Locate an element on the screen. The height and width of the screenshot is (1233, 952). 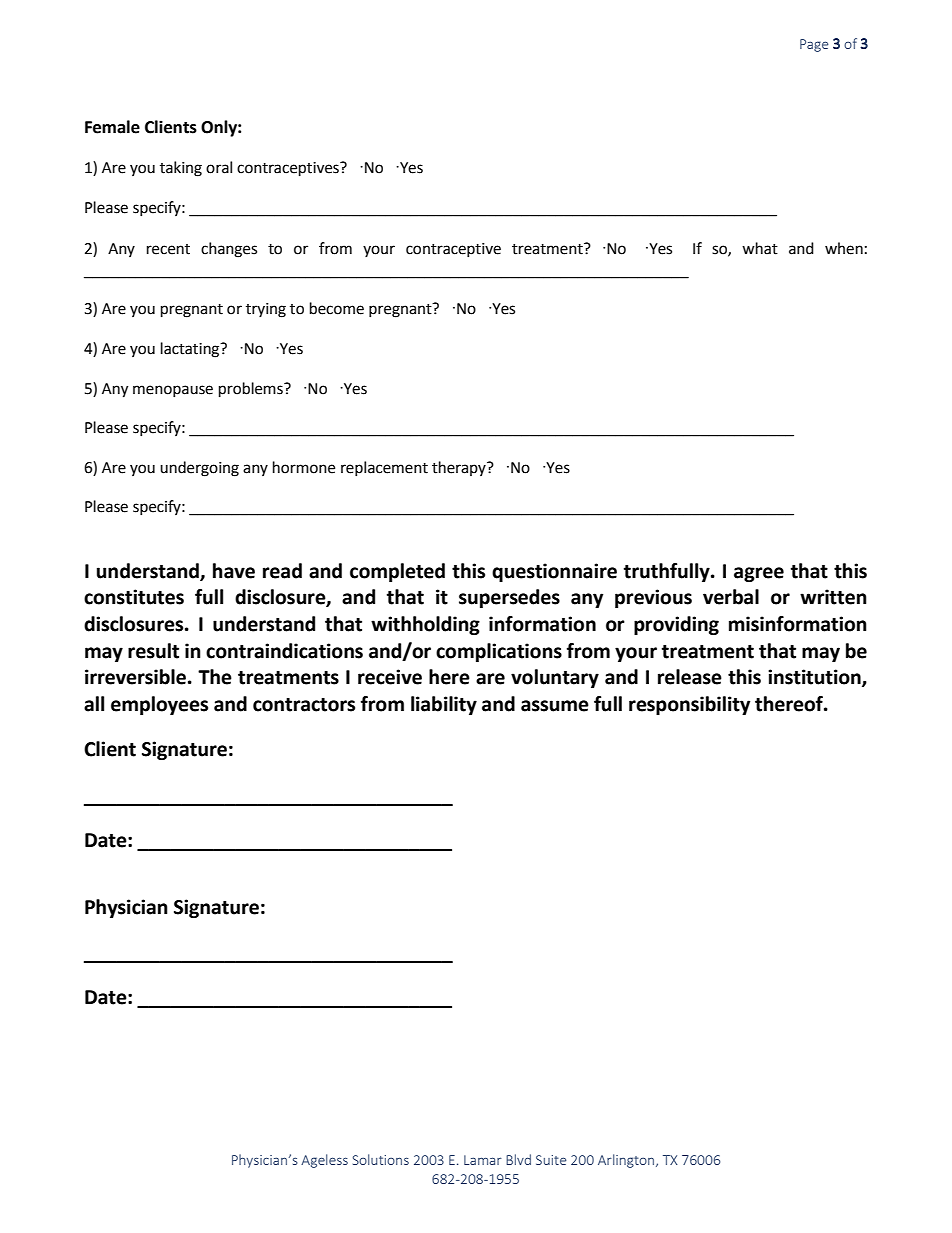
Lamar is located at coordinates (483, 1160).
